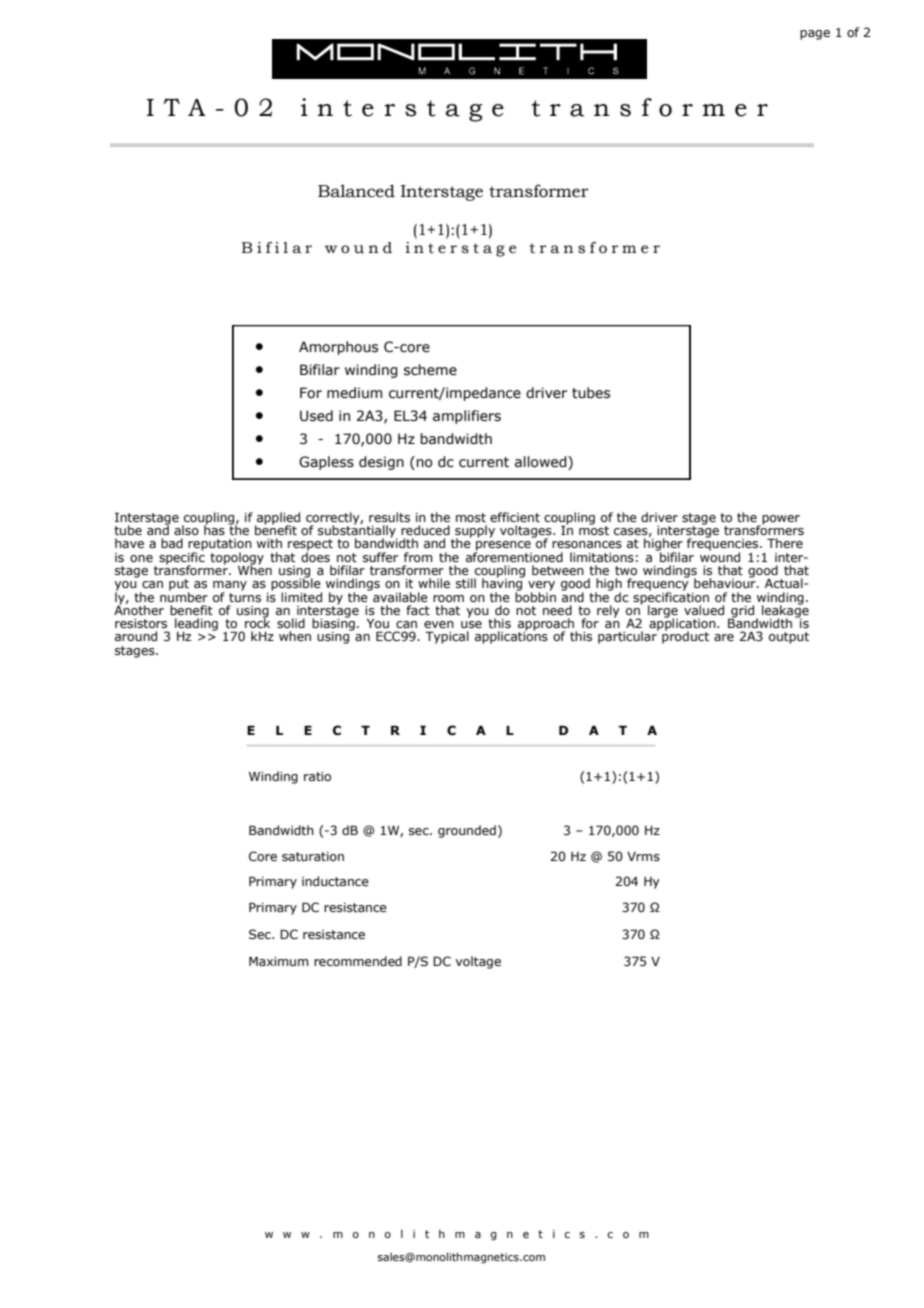 This screenshot has width=924, height=1308. What do you see at coordinates (430, 370) in the screenshot?
I see `scheme` at bounding box center [430, 370].
